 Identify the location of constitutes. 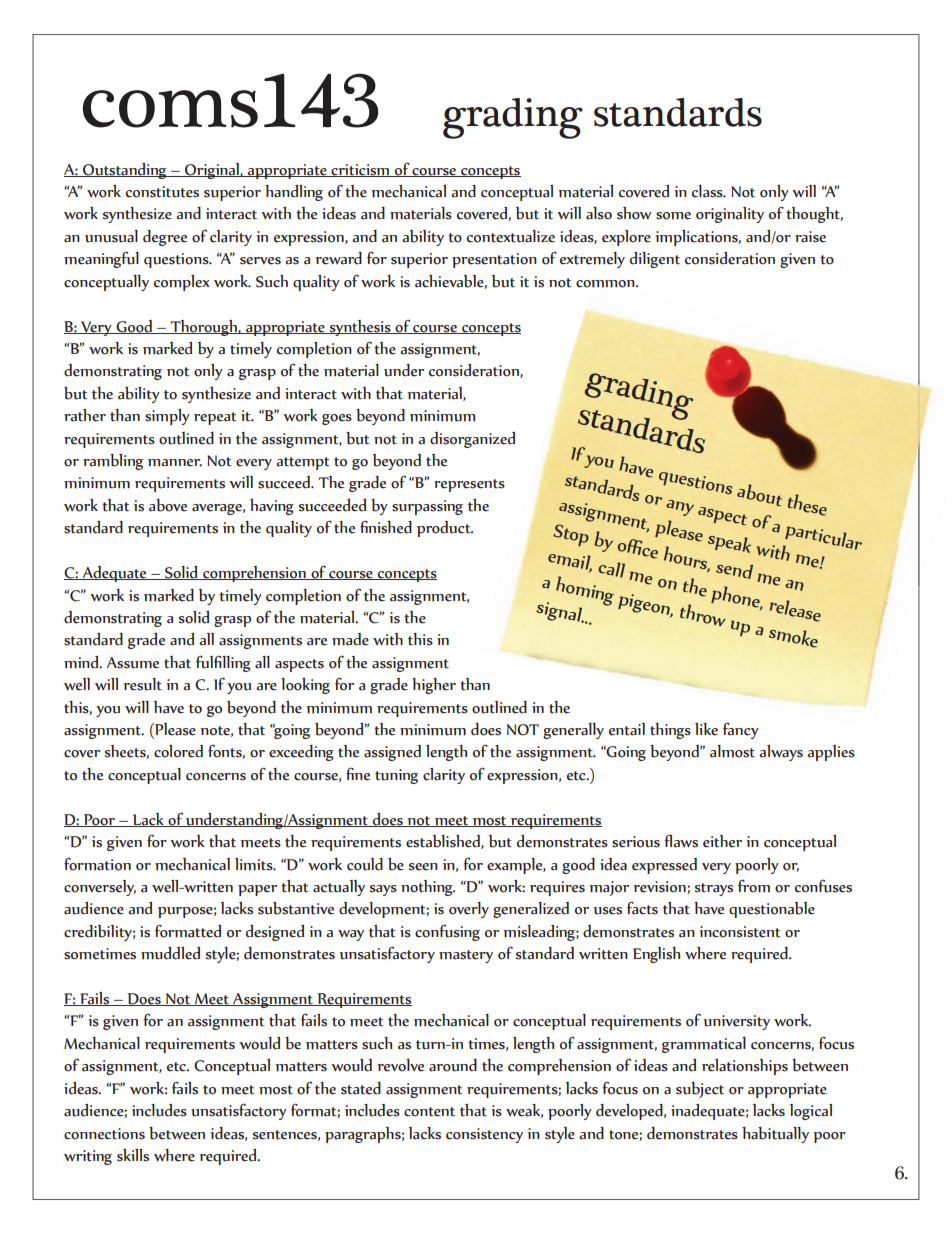
(162, 192).
